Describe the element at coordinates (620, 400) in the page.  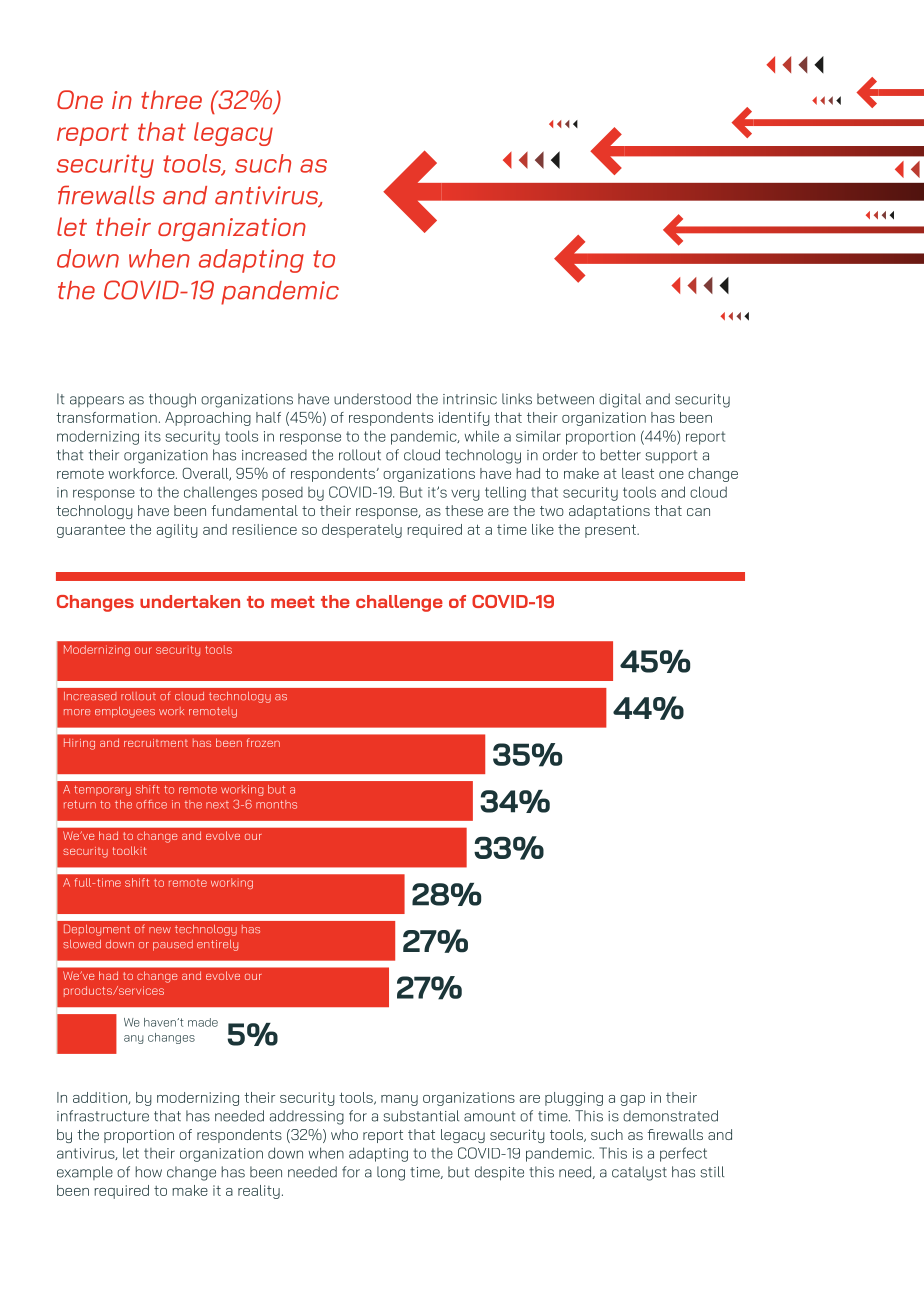
I see `digital` at that location.
